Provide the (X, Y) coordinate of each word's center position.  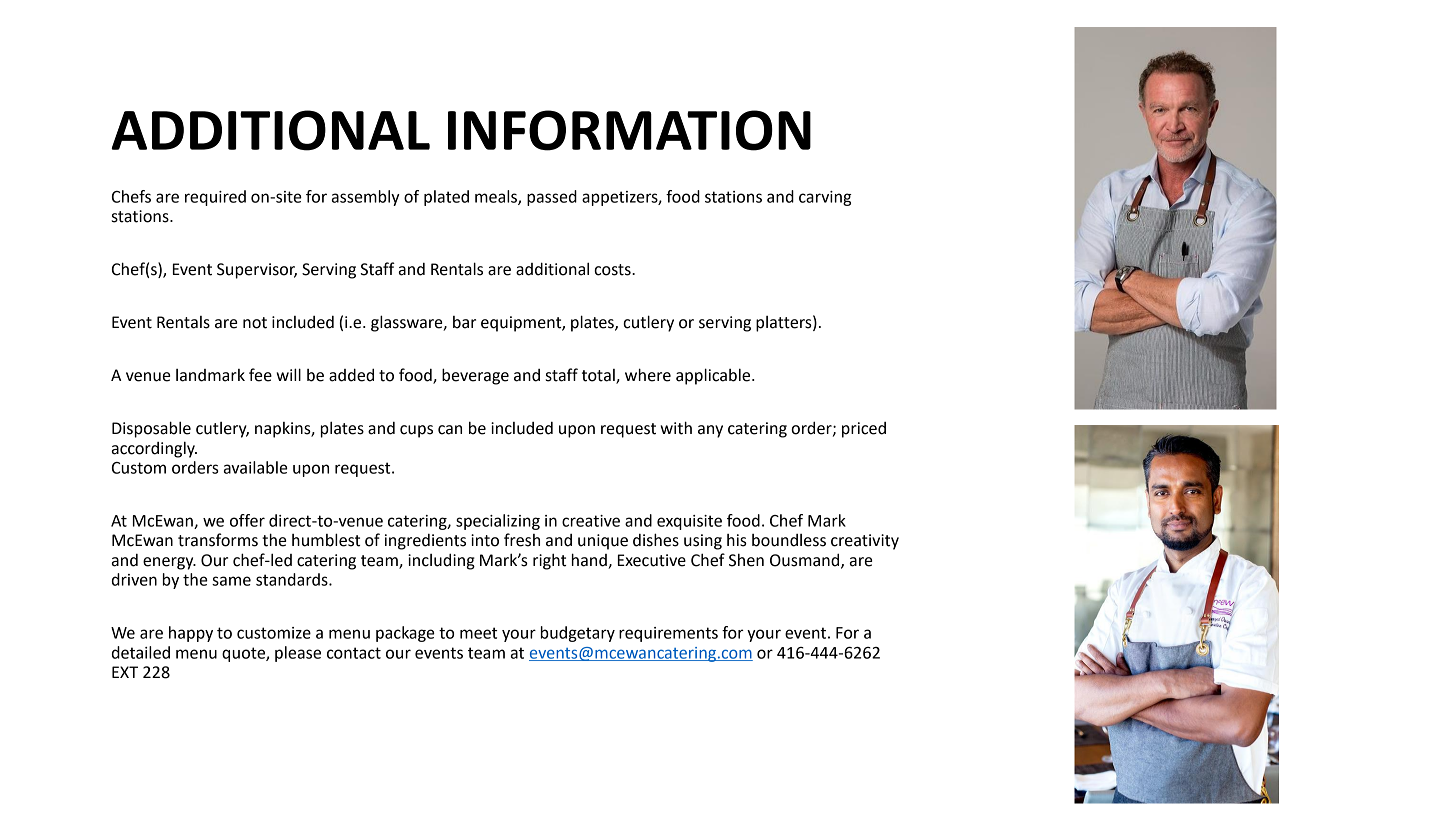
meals (497, 197)
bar (464, 322)
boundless (789, 540)
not (255, 323)
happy (191, 634)
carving (825, 198)
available (256, 467)
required (215, 198)
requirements (668, 634)
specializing (498, 522)
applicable (714, 376)
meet (478, 633)
